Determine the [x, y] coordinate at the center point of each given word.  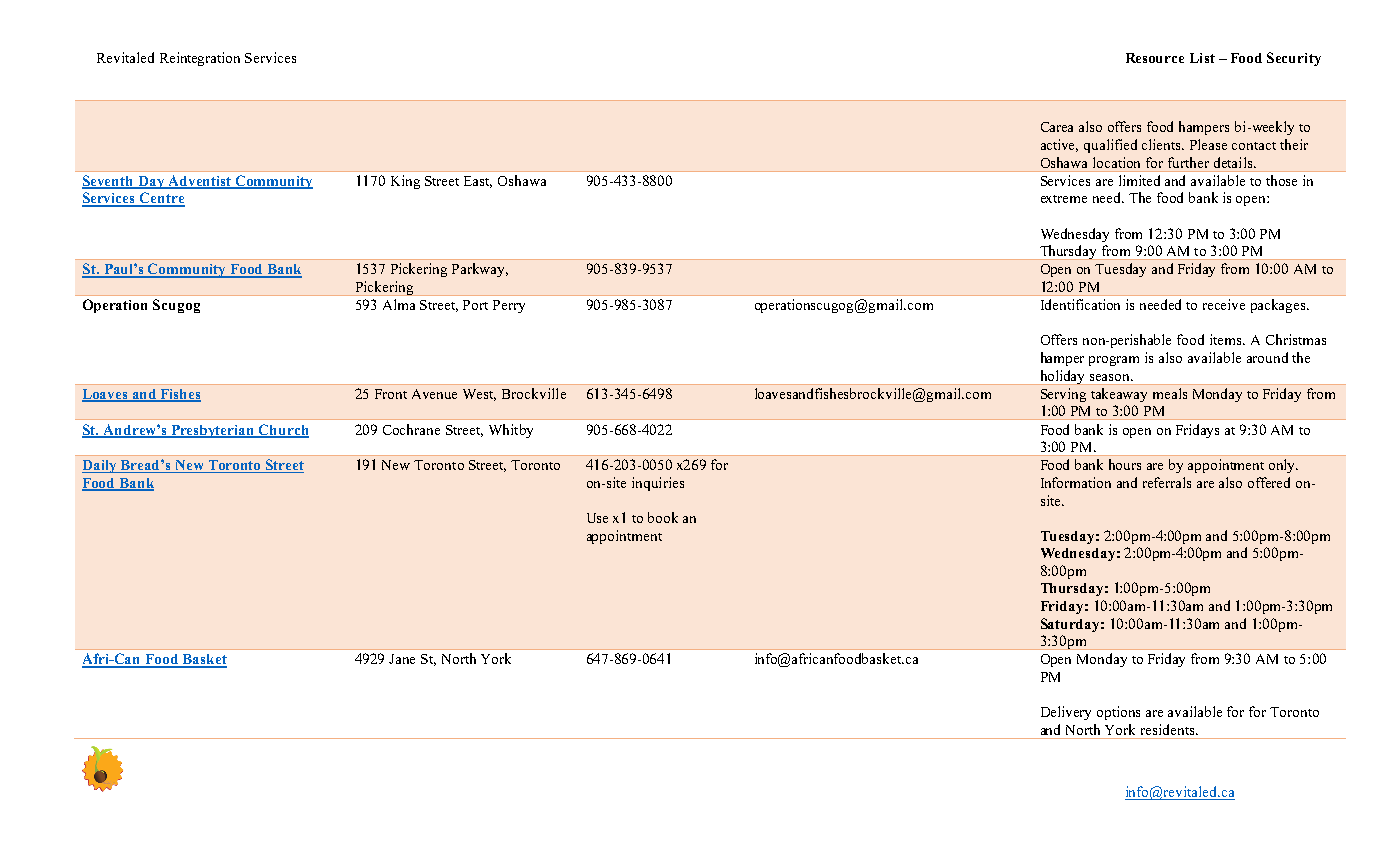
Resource [1155, 58]
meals [1170, 393]
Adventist [199, 182]
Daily [101, 466]
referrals [1167, 482]
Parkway [480, 270]
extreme [1064, 199]
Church [283, 430]
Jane [402, 659]
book [663, 517]
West [479, 395]
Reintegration [200, 59]
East [478, 182]
